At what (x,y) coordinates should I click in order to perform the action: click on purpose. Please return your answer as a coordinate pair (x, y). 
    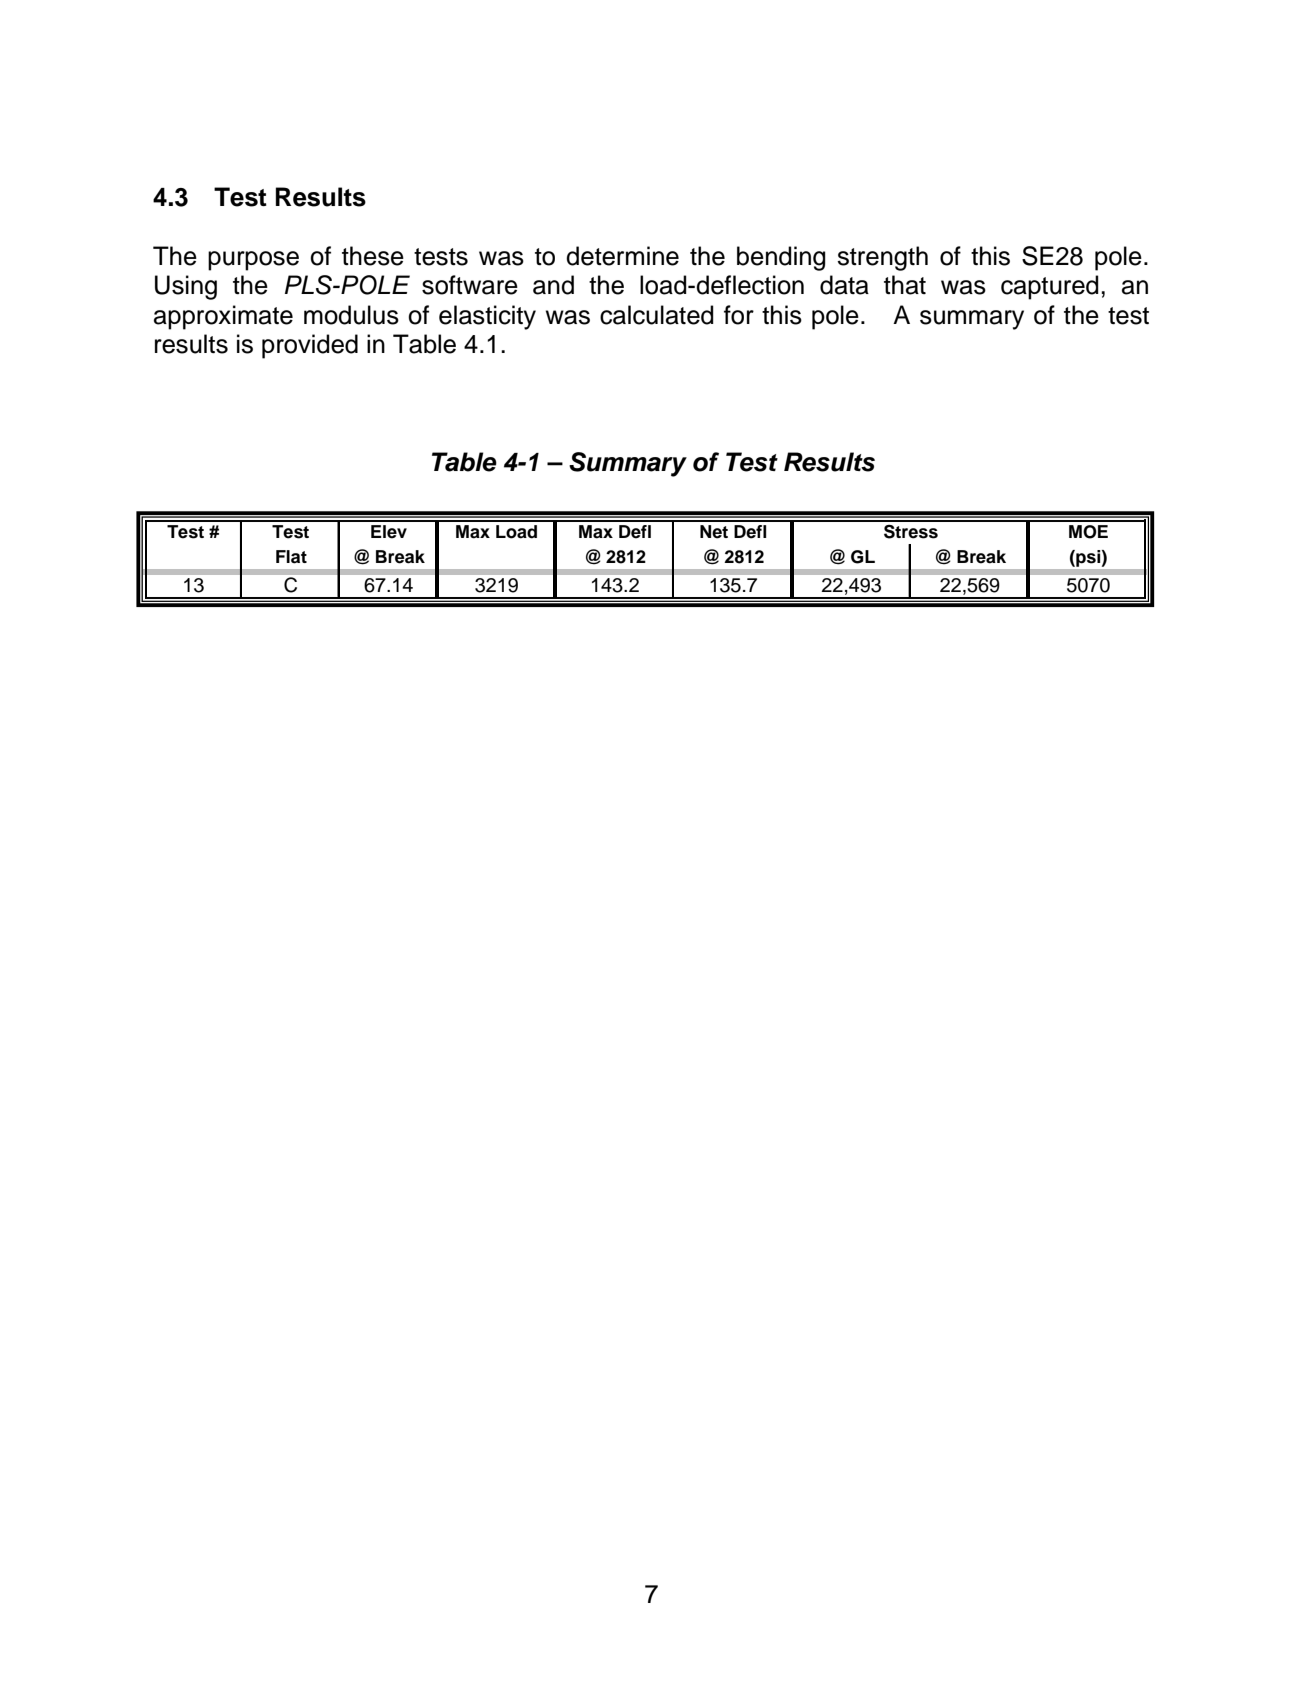
    Looking at the image, I should click on (253, 261).
